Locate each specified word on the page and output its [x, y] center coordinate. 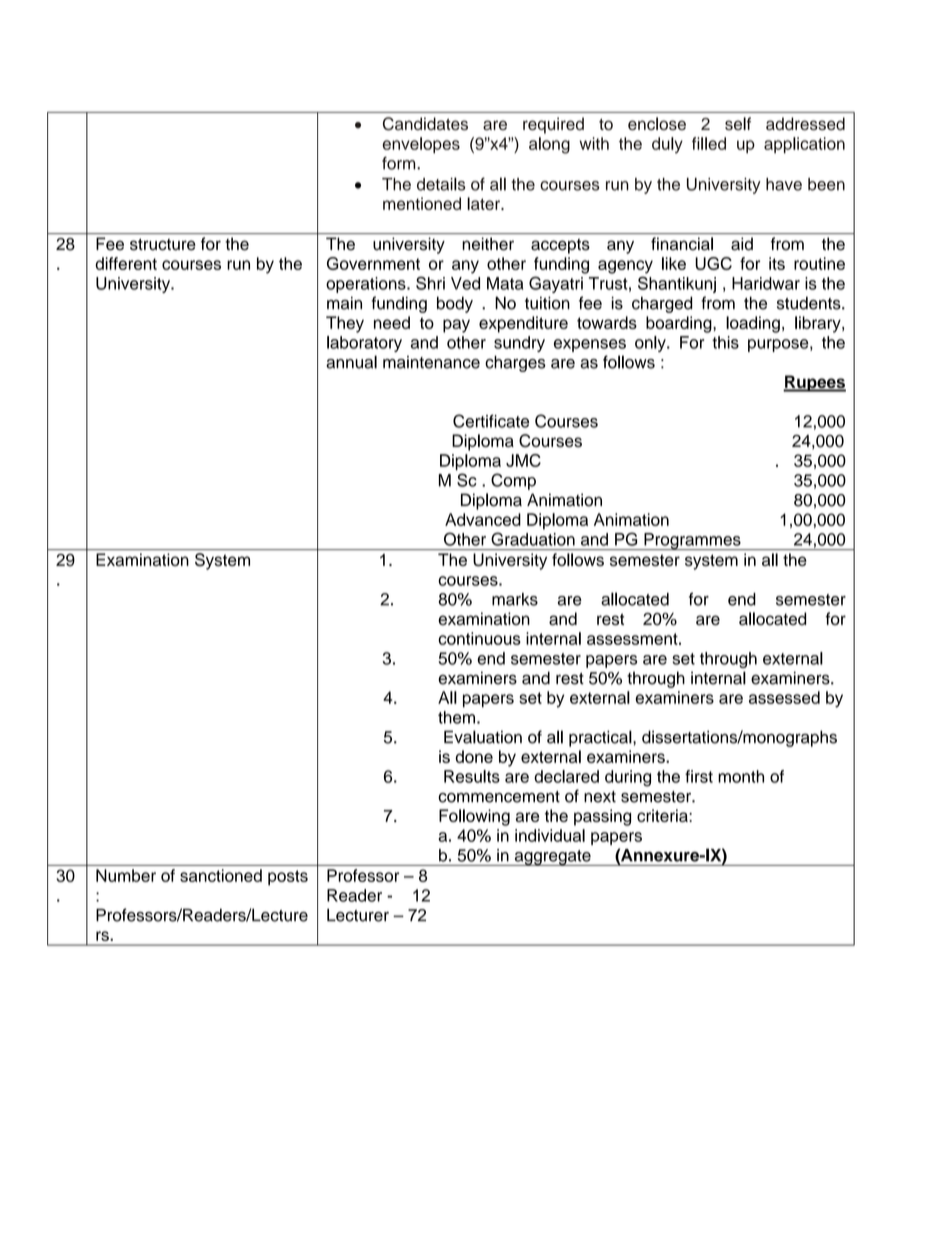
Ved [465, 283]
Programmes [692, 541]
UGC [713, 263]
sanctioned [221, 875]
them [456, 717]
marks [515, 599]
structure [163, 245]
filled [709, 143]
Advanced [483, 519]
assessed [784, 697]
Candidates [425, 124]
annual [351, 362]
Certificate [491, 421]
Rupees [814, 383]
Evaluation [483, 737]
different [126, 263]
